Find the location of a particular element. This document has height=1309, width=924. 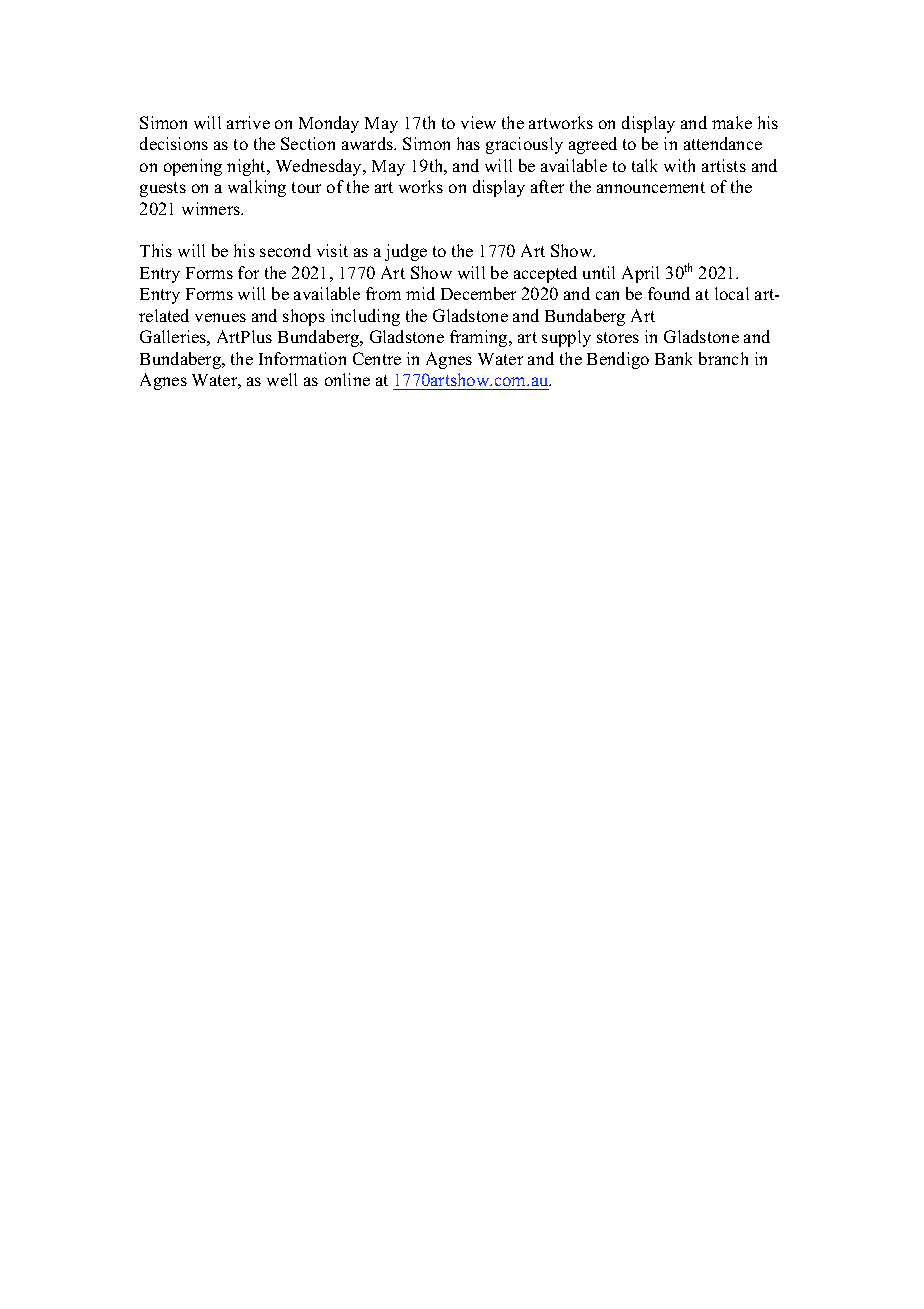

April is located at coordinates (640, 274).
